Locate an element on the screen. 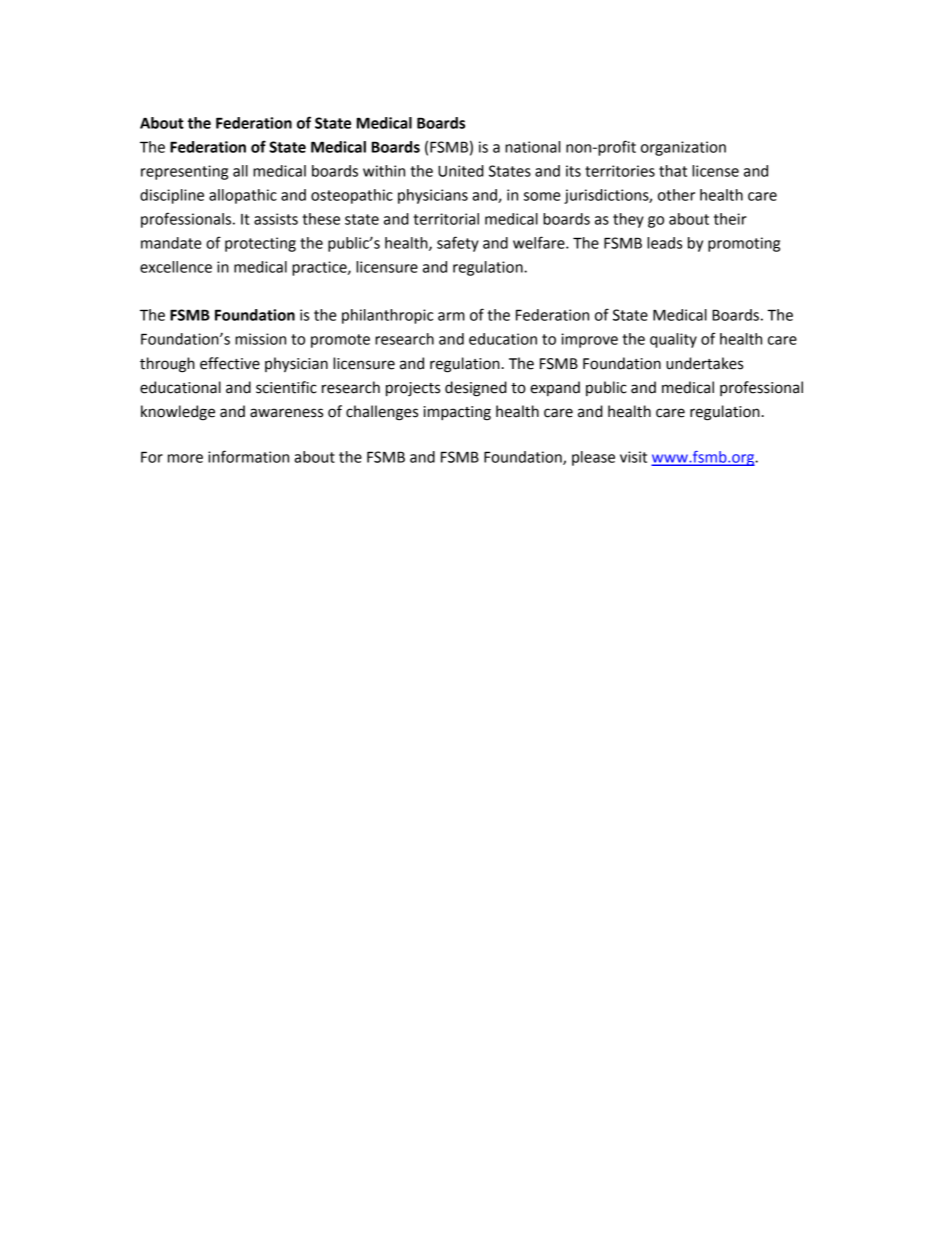  organization is located at coordinates (683, 148).
